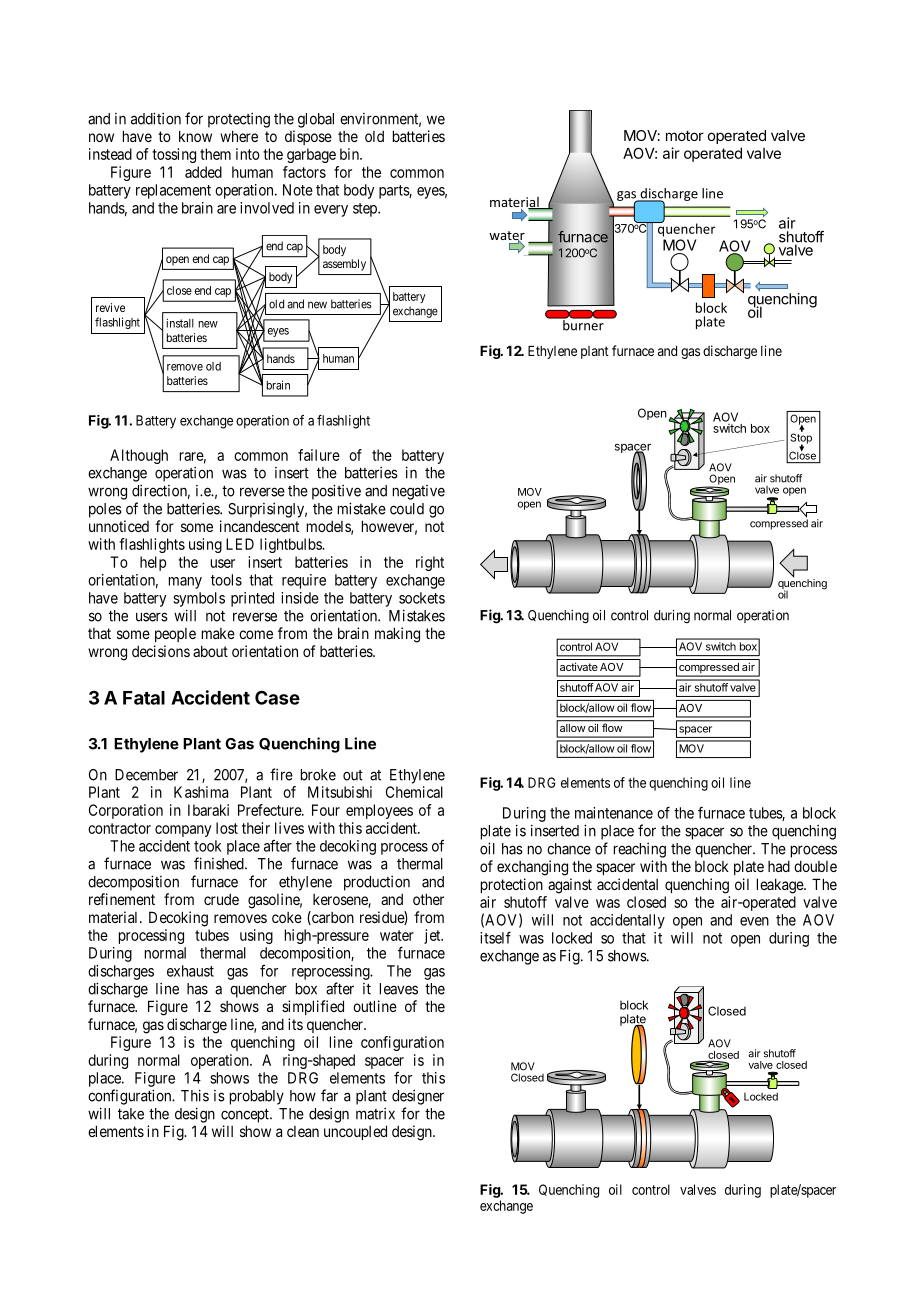 The width and height of the page is (924, 1308). I want to click on motor, so click(685, 136).
